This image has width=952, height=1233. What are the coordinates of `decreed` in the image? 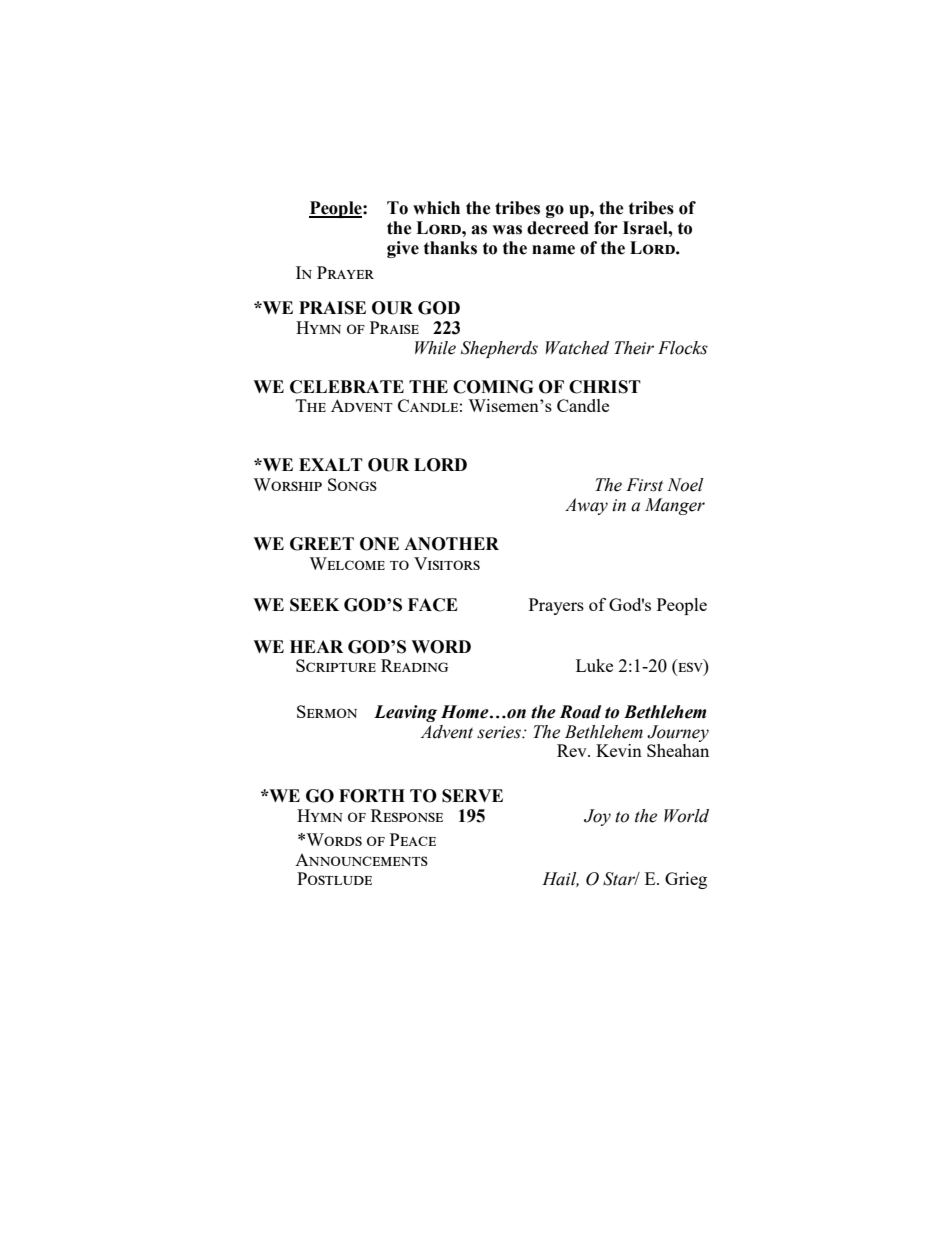 It's located at (558, 228).
